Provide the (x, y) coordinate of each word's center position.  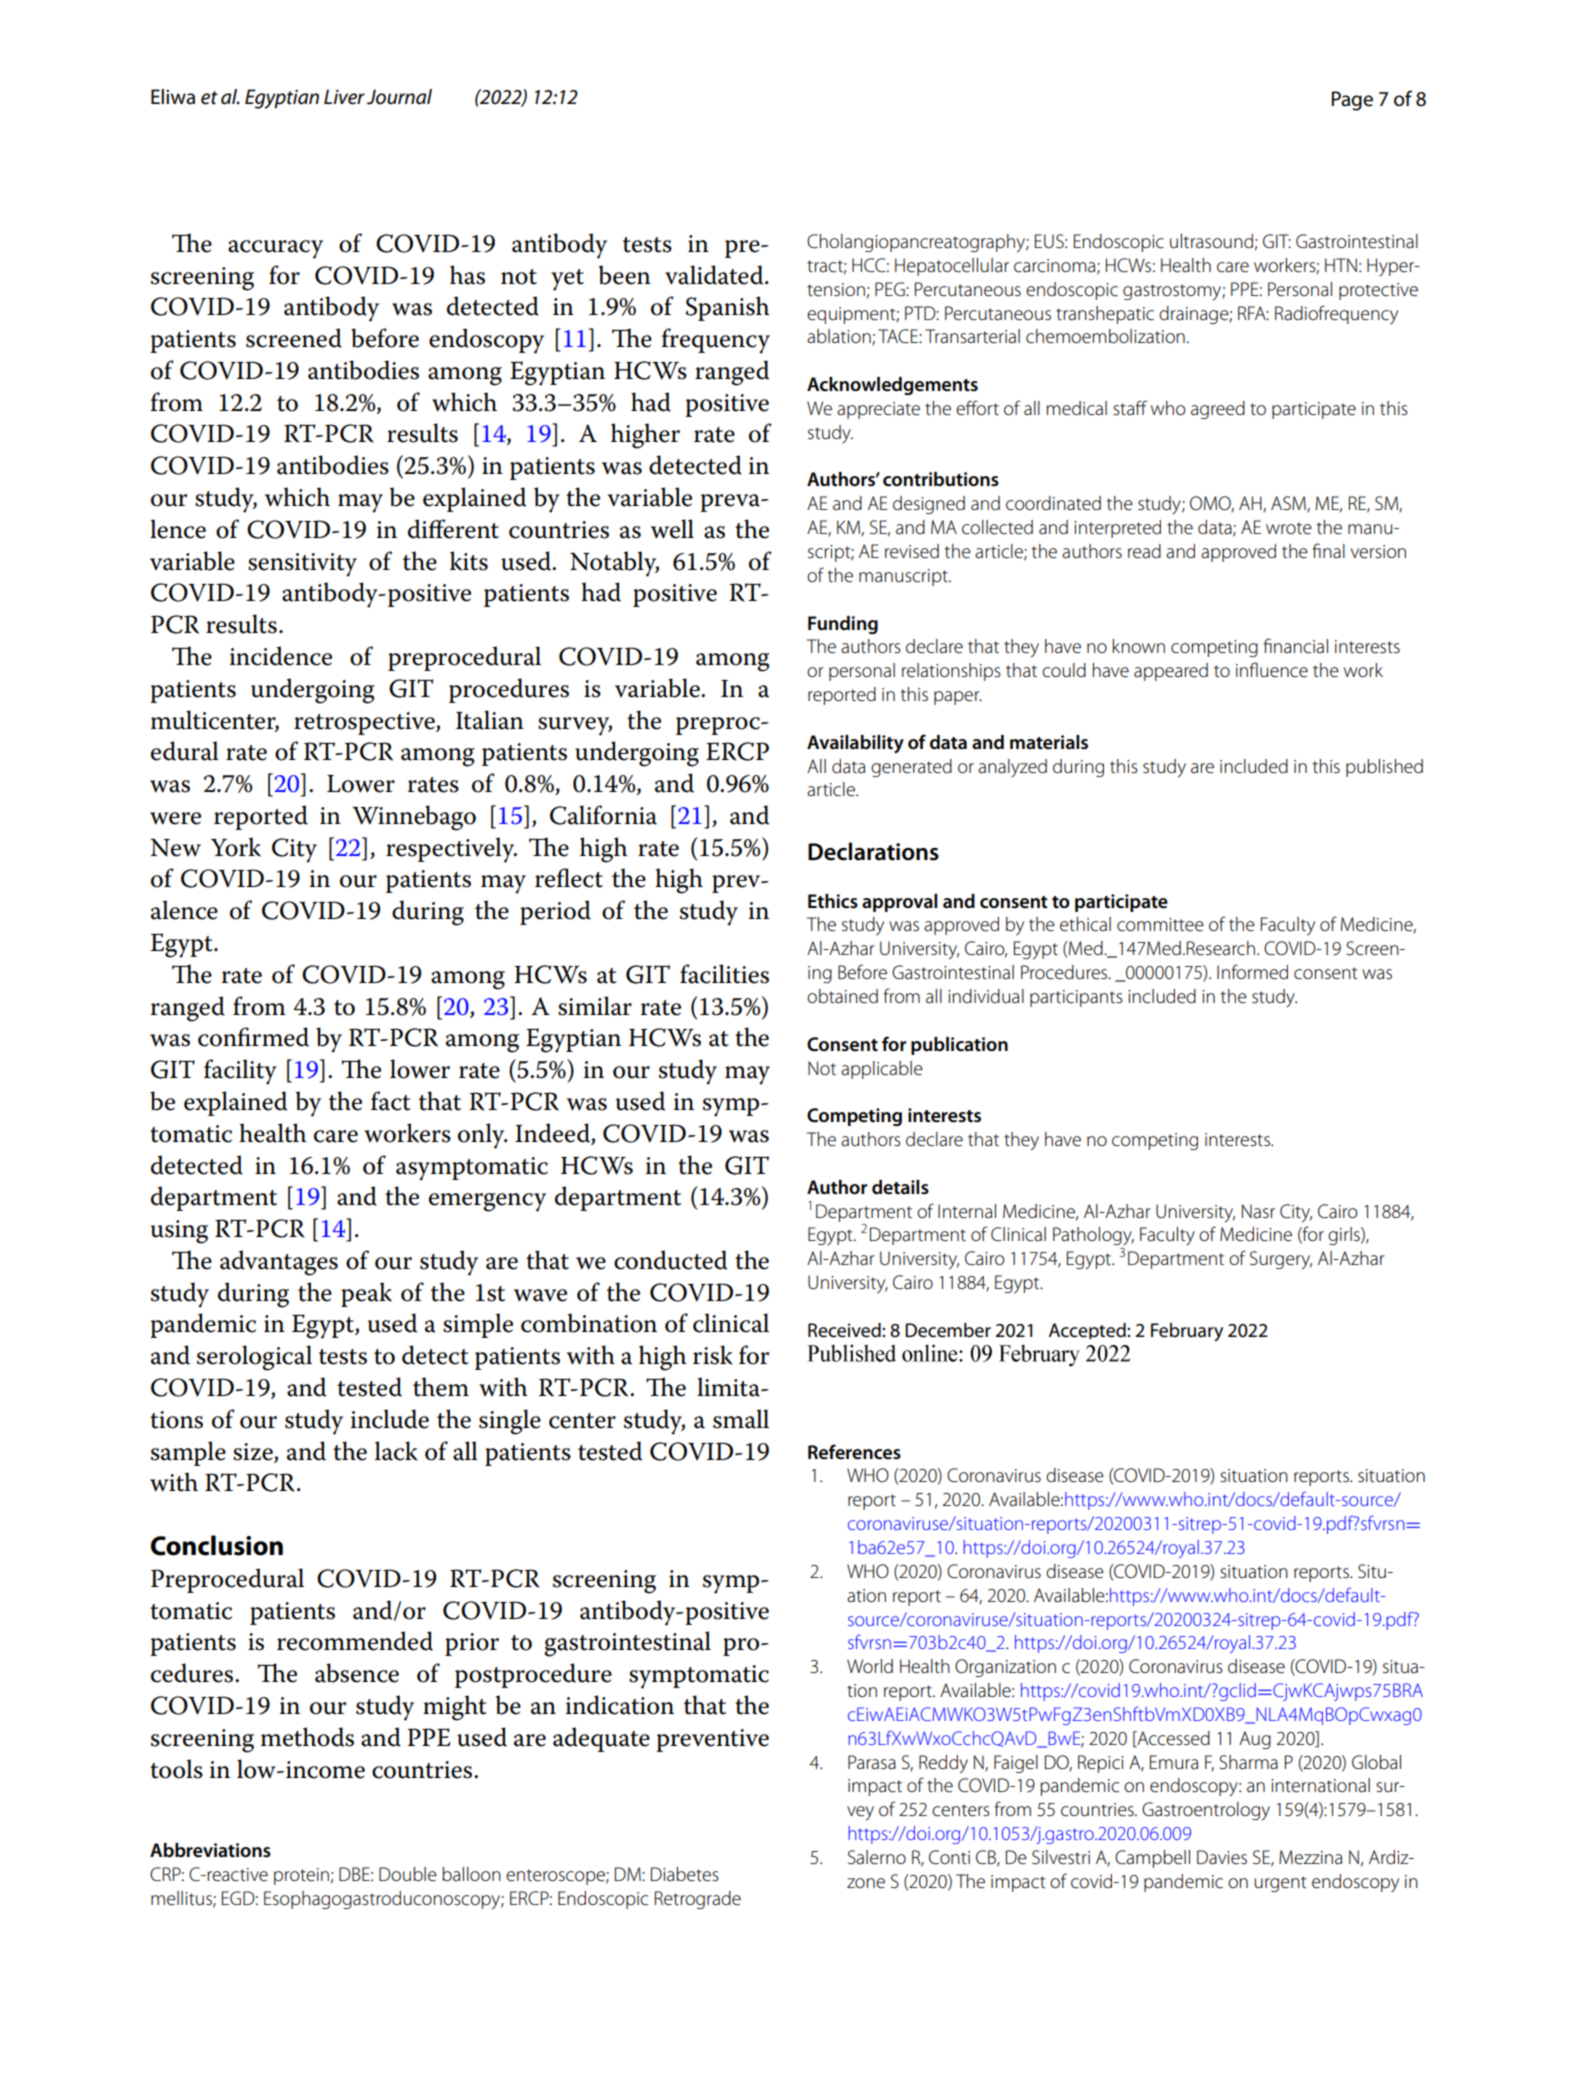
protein (301, 1876)
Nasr (1258, 1211)
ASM (1289, 504)
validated (715, 275)
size (254, 1452)
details (900, 1187)
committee (1160, 925)
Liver (344, 97)
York (236, 847)
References (854, 1452)
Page (1352, 101)
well (672, 529)
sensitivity (302, 565)
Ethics (833, 901)
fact (391, 1101)
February (1187, 1332)
